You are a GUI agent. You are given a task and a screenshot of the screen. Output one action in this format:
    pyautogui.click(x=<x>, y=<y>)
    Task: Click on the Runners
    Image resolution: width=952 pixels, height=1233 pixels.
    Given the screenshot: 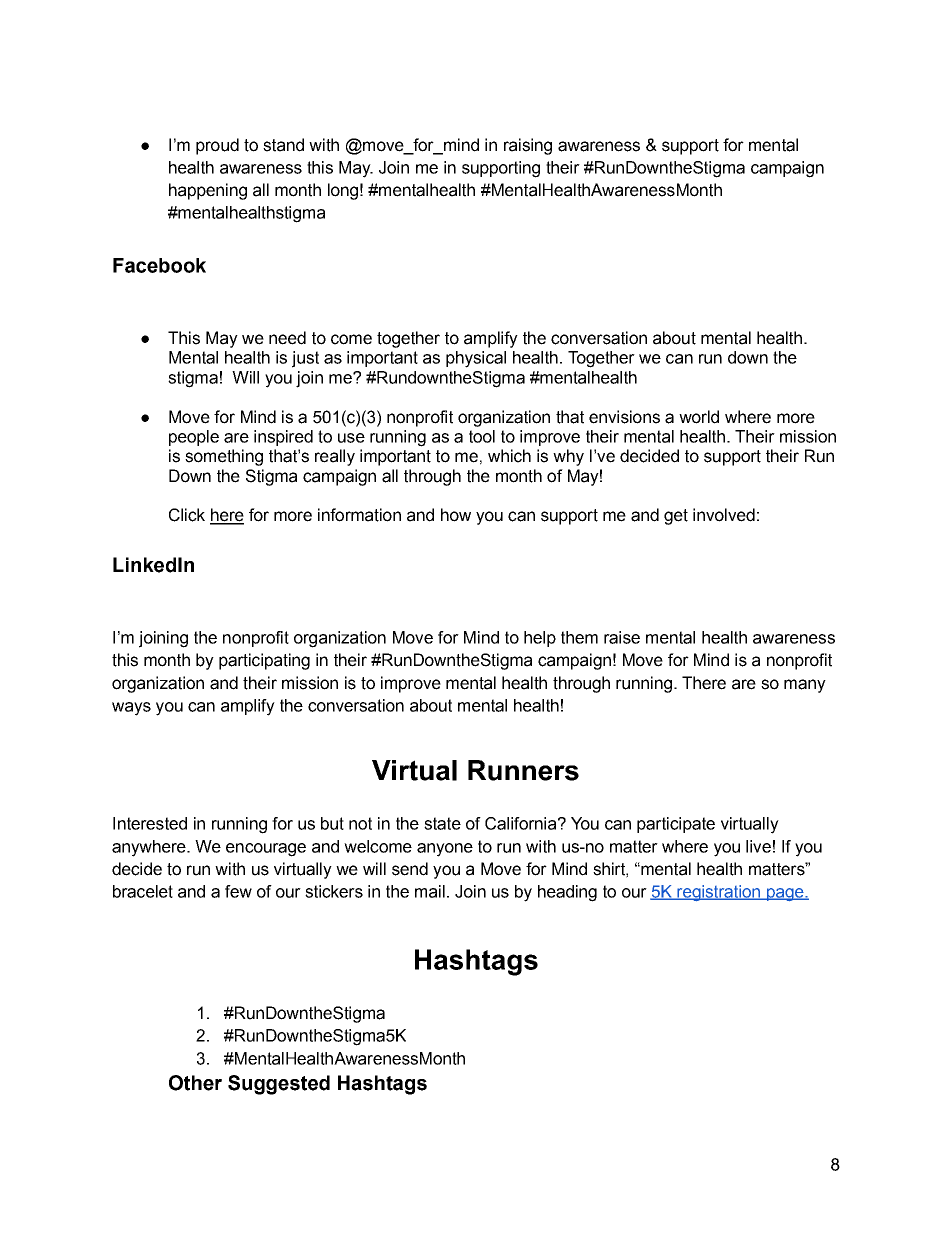 What is the action you would take?
    pyautogui.click(x=523, y=770)
